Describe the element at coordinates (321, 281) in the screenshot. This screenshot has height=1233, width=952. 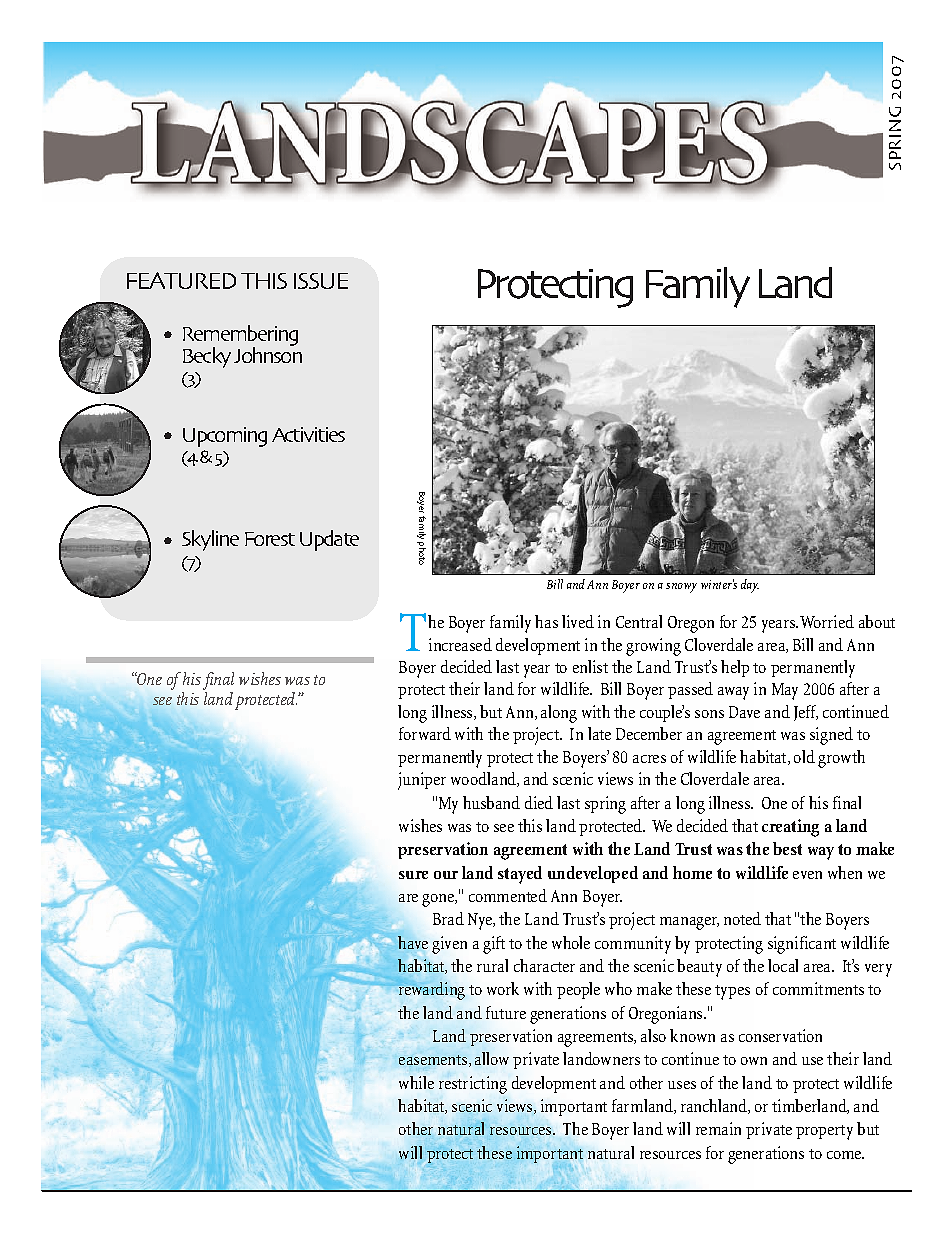
I see `ISSUE` at that location.
